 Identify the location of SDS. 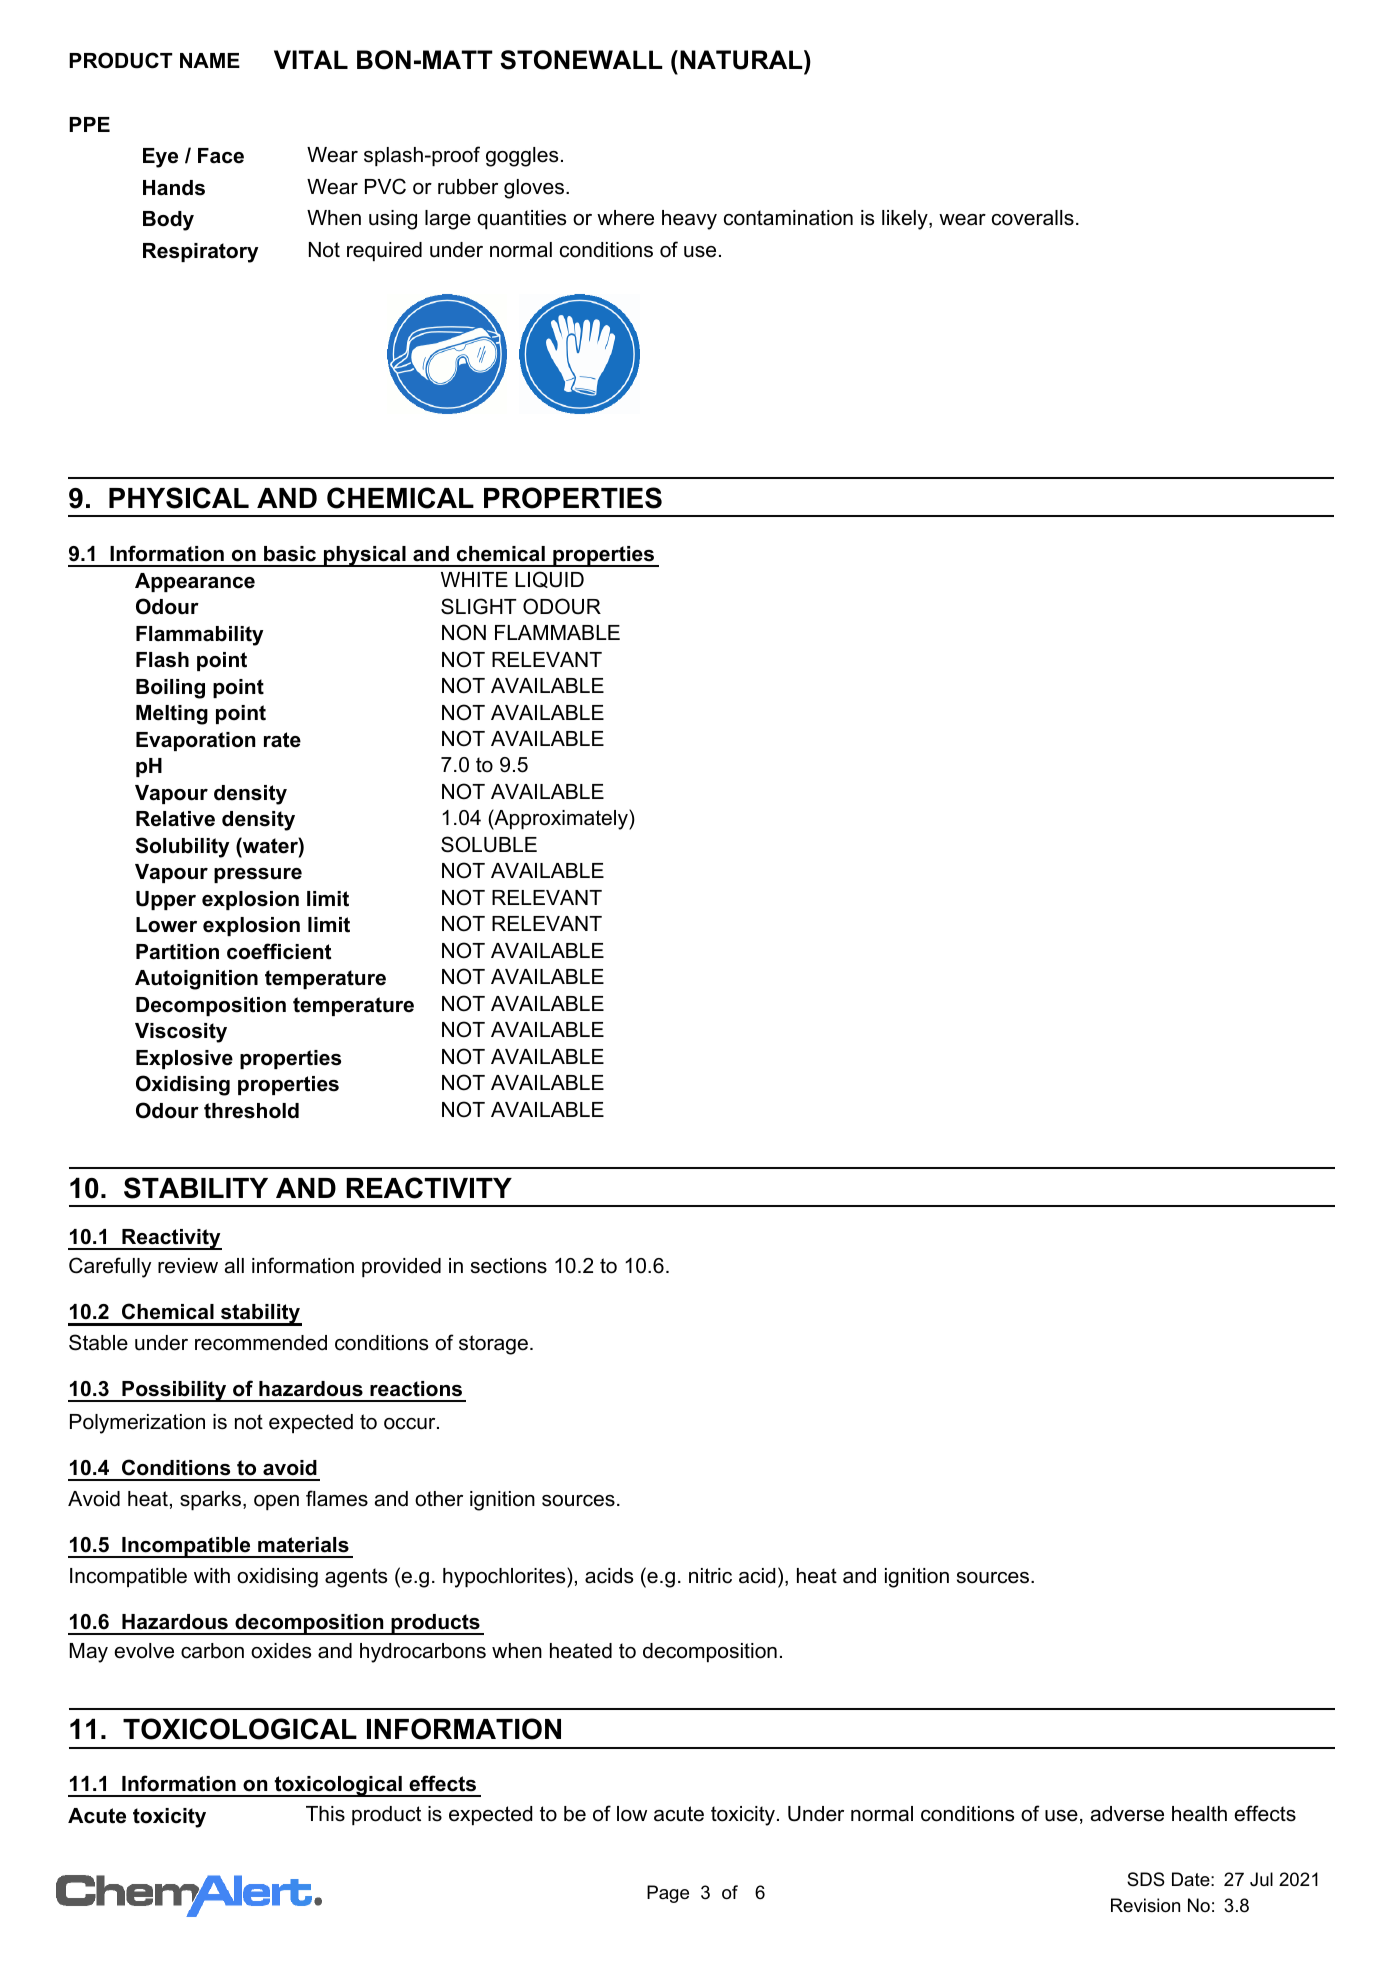
(1146, 1879).
